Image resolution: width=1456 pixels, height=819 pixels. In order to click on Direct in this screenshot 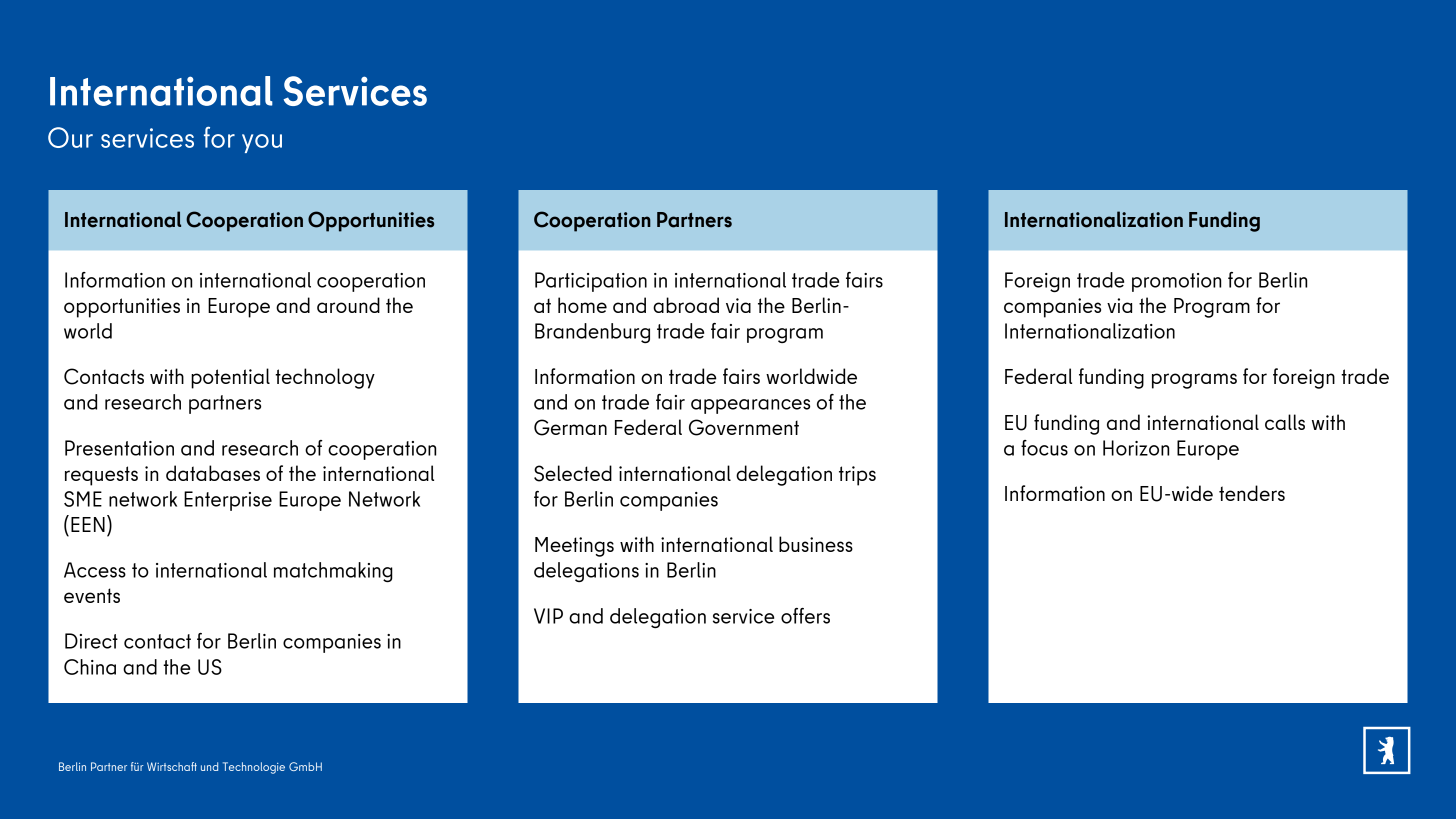, I will do `click(91, 641)`.
